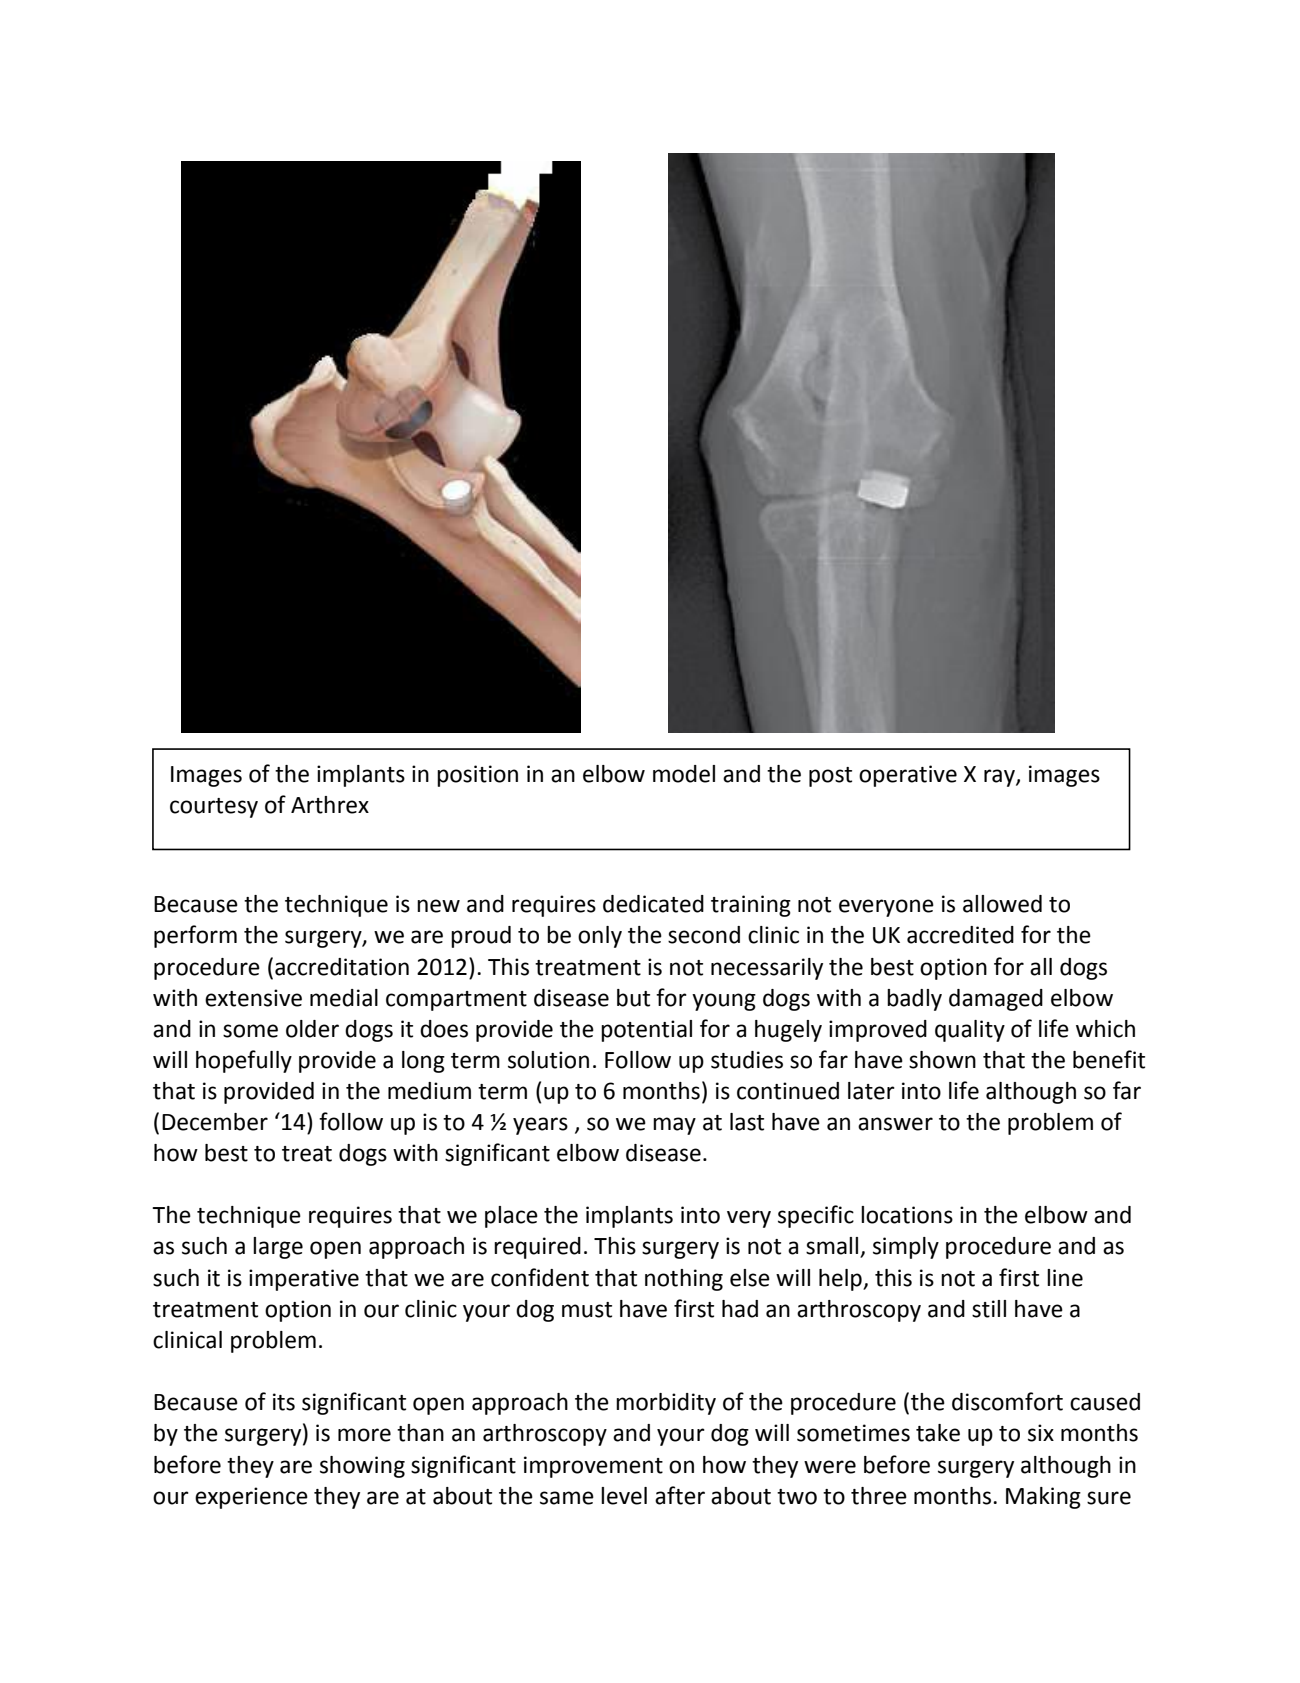  What do you see at coordinates (214, 808) in the image?
I see `courtesy` at bounding box center [214, 808].
